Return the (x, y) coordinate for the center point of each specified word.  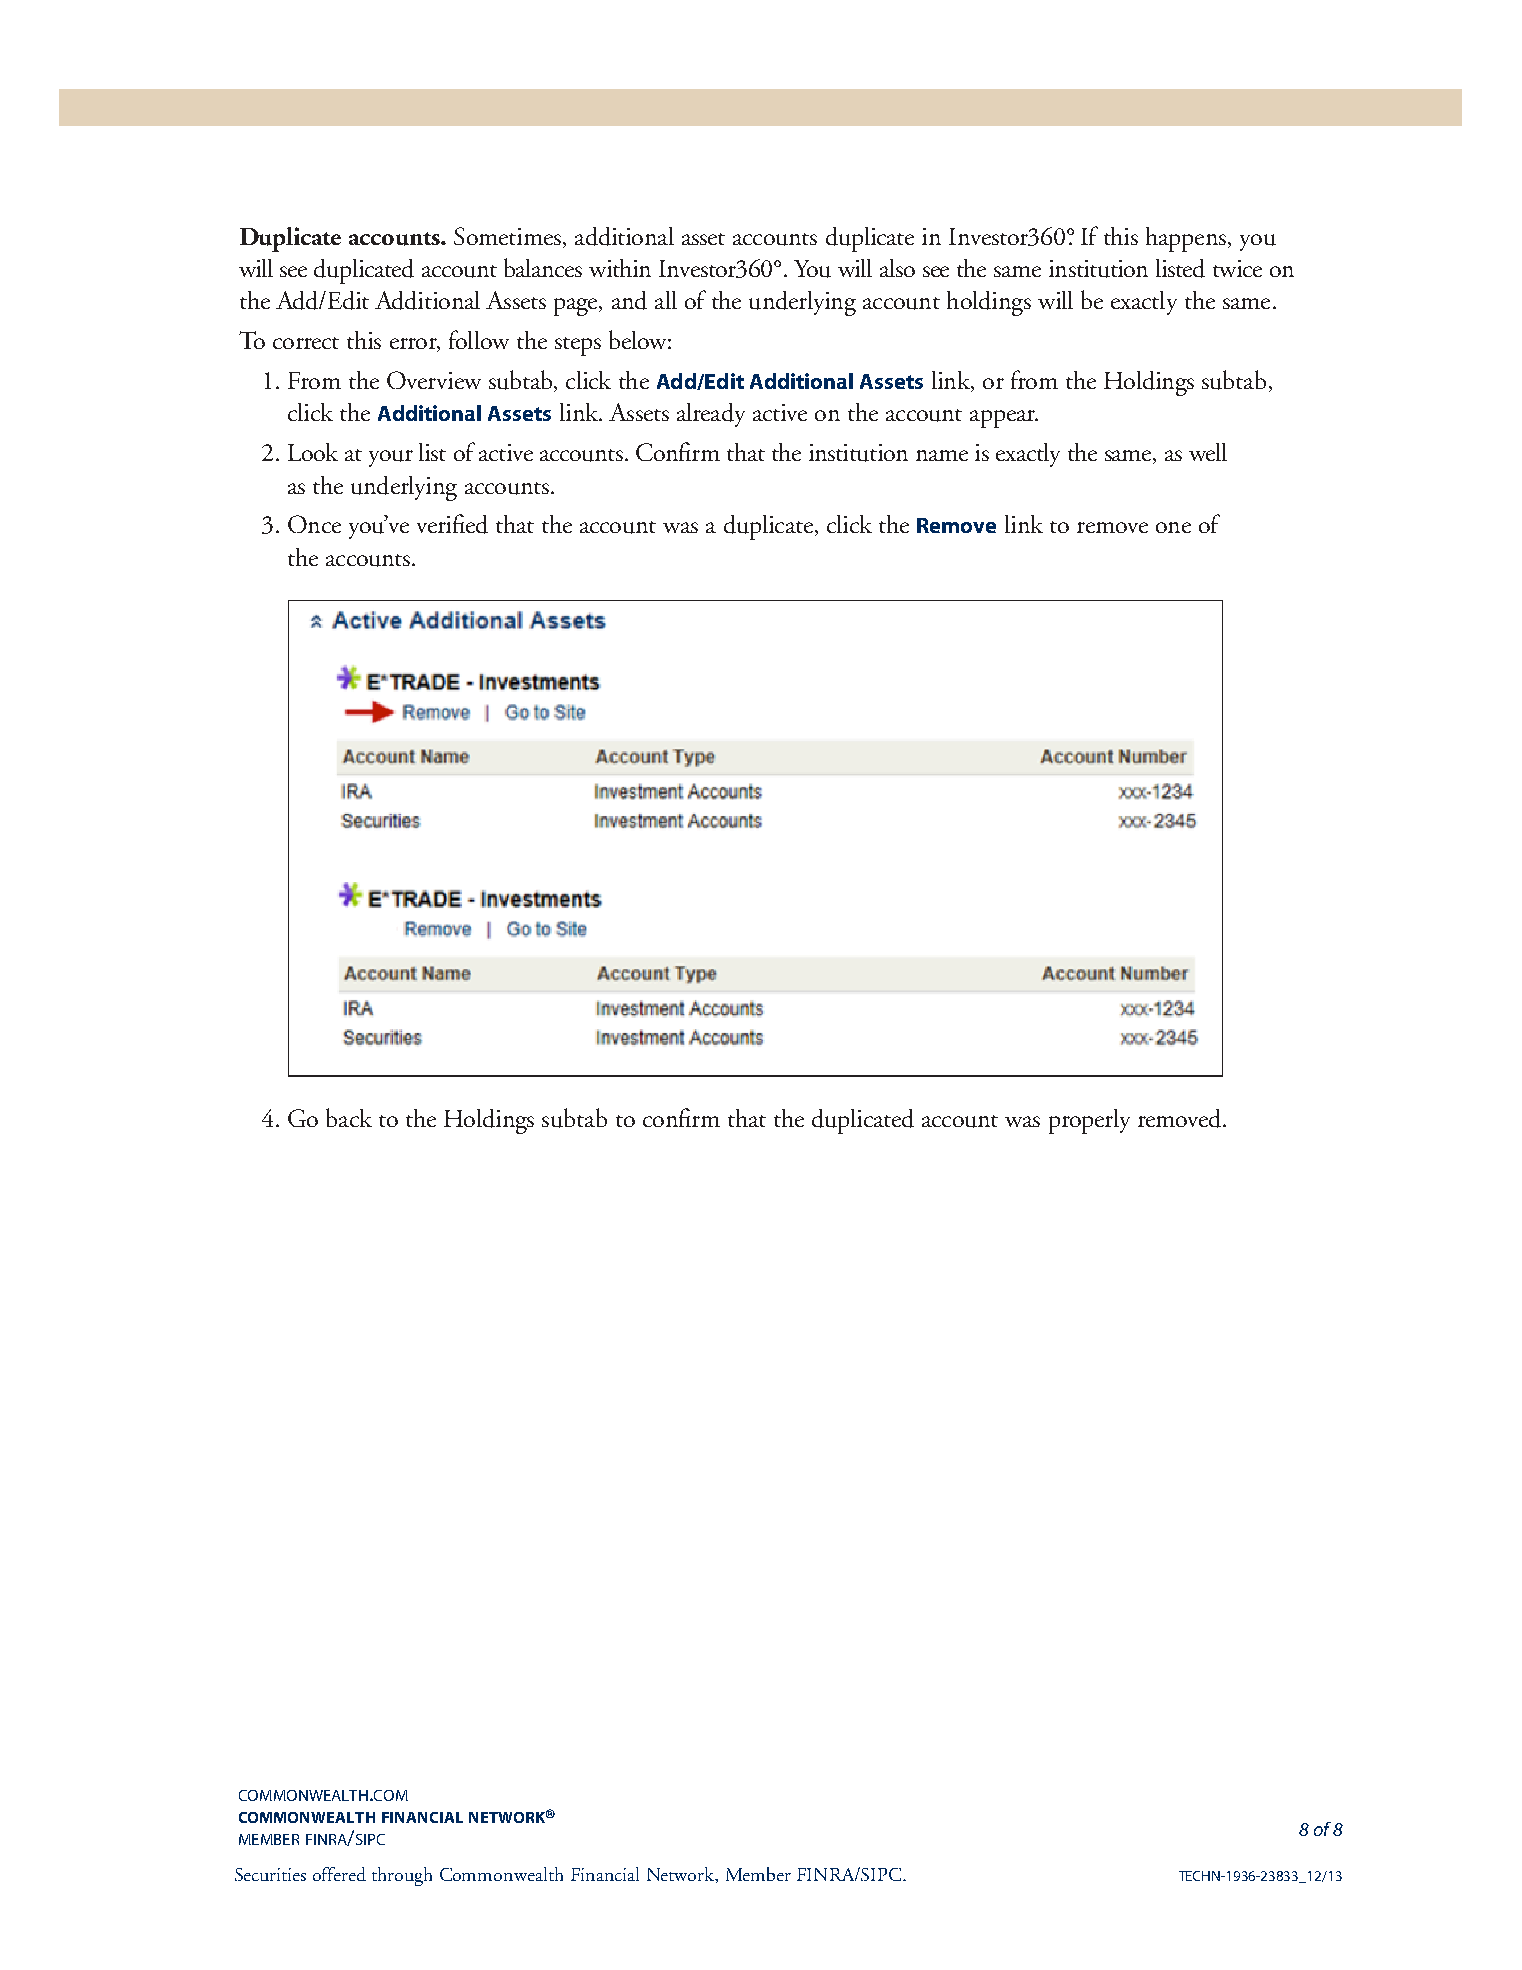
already (711, 415)
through (402, 1876)
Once (314, 524)
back (349, 1117)
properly (1089, 1121)
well (1208, 452)
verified (452, 524)
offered (339, 1874)
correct (306, 343)
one (1173, 527)
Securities (270, 1874)
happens (1186, 239)
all (666, 300)
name (942, 455)
